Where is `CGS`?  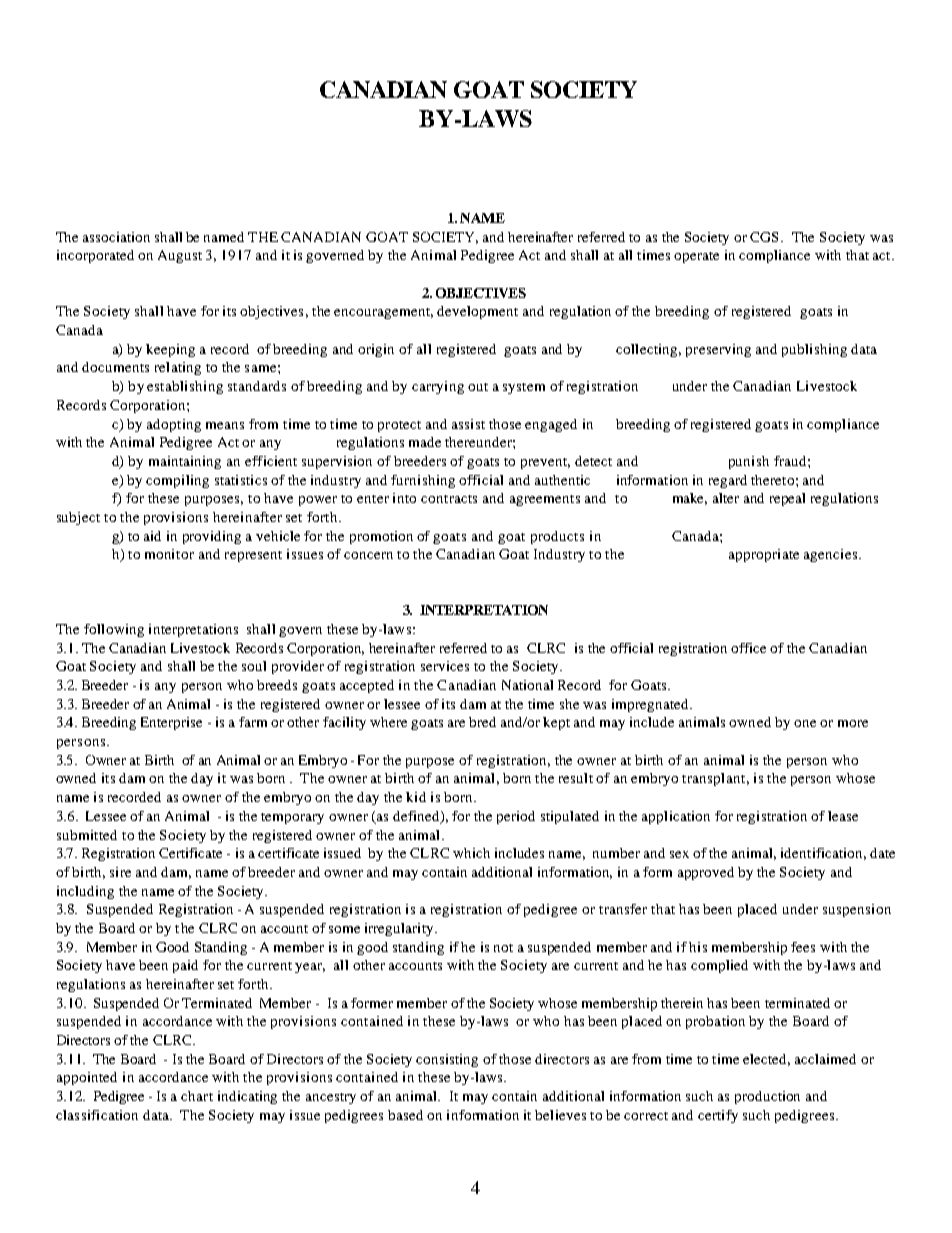
CGS is located at coordinates (766, 237).
